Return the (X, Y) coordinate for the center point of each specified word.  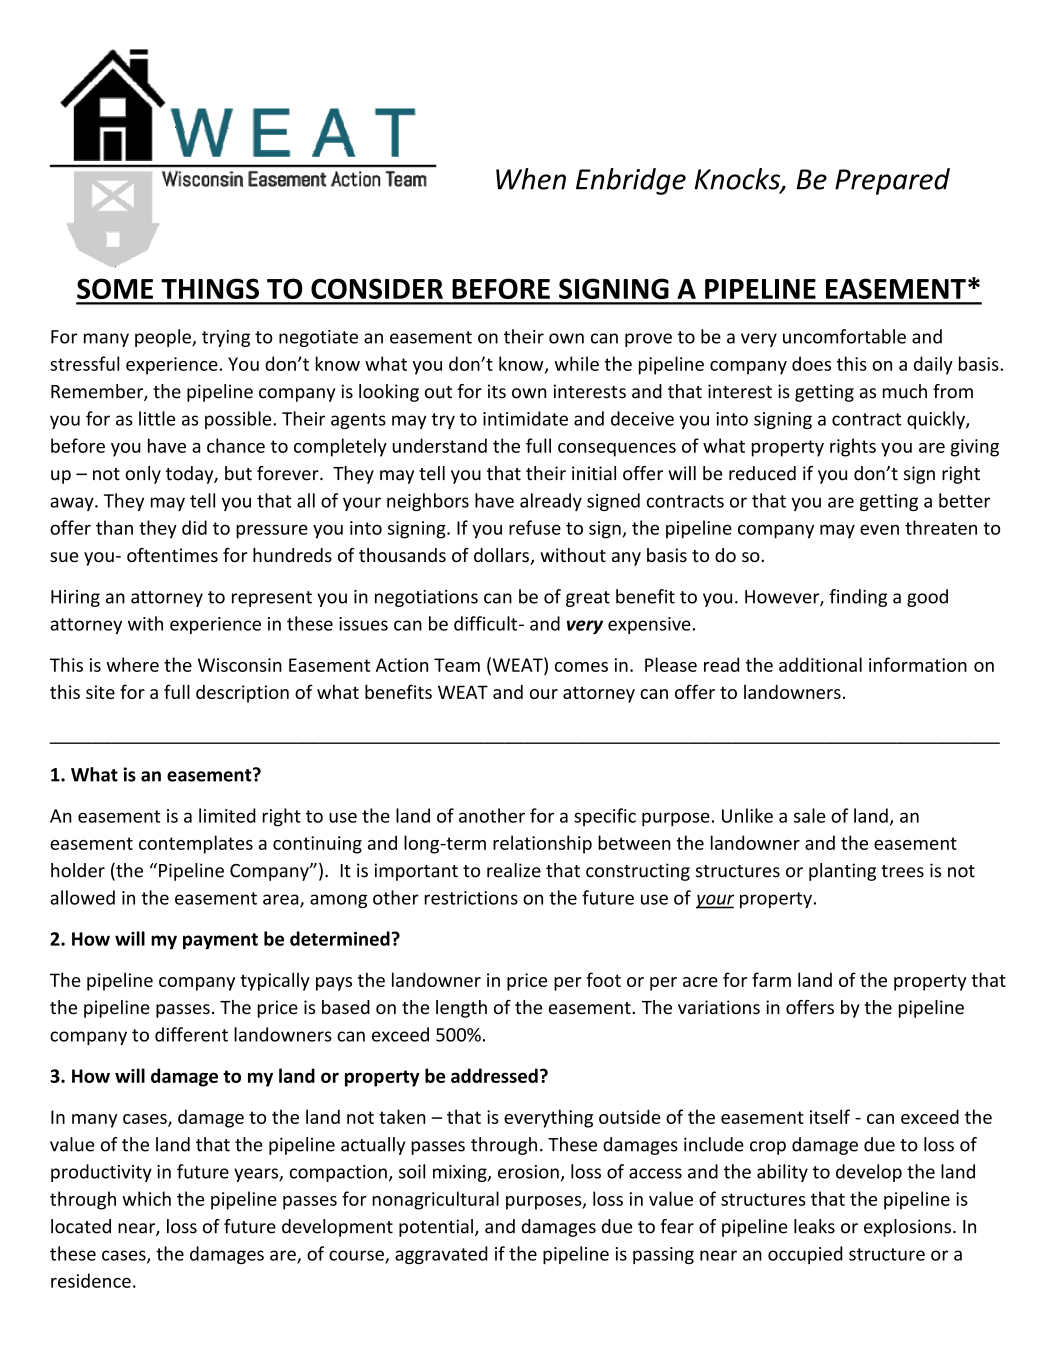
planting (842, 872)
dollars (502, 556)
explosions (907, 1228)
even (879, 529)
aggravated (441, 1255)
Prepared (892, 181)
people (164, 338)
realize (514, 870)
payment (220, 941)
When (531, 179)
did (194, 527)
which (146, 1198)
